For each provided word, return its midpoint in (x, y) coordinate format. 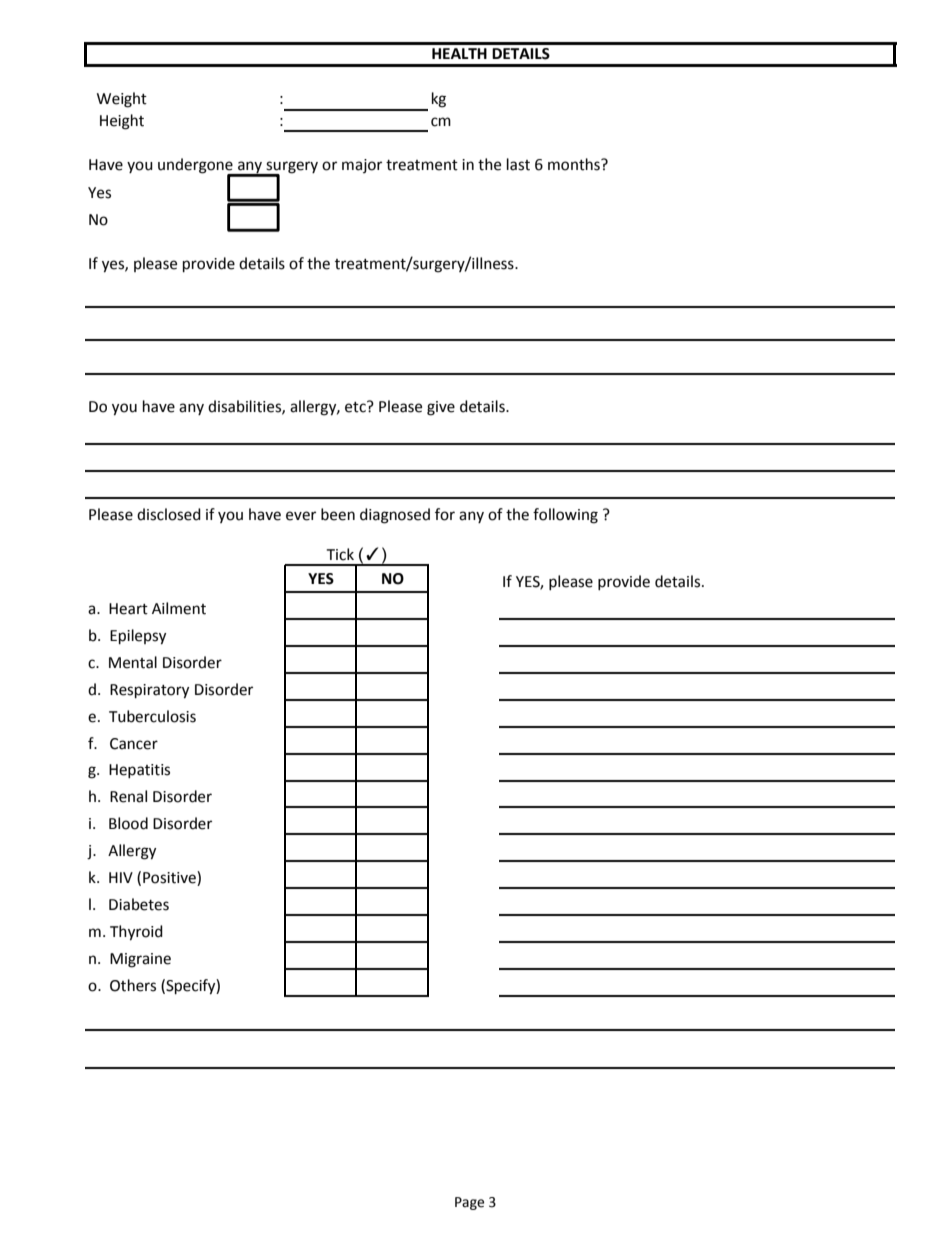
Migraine (140, 960)
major (362, 166)
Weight (122, 100)
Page (469, 1203)
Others (133, 985)
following (565, 516)
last (518, 164)
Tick (340, 554)
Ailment (179, 608)
